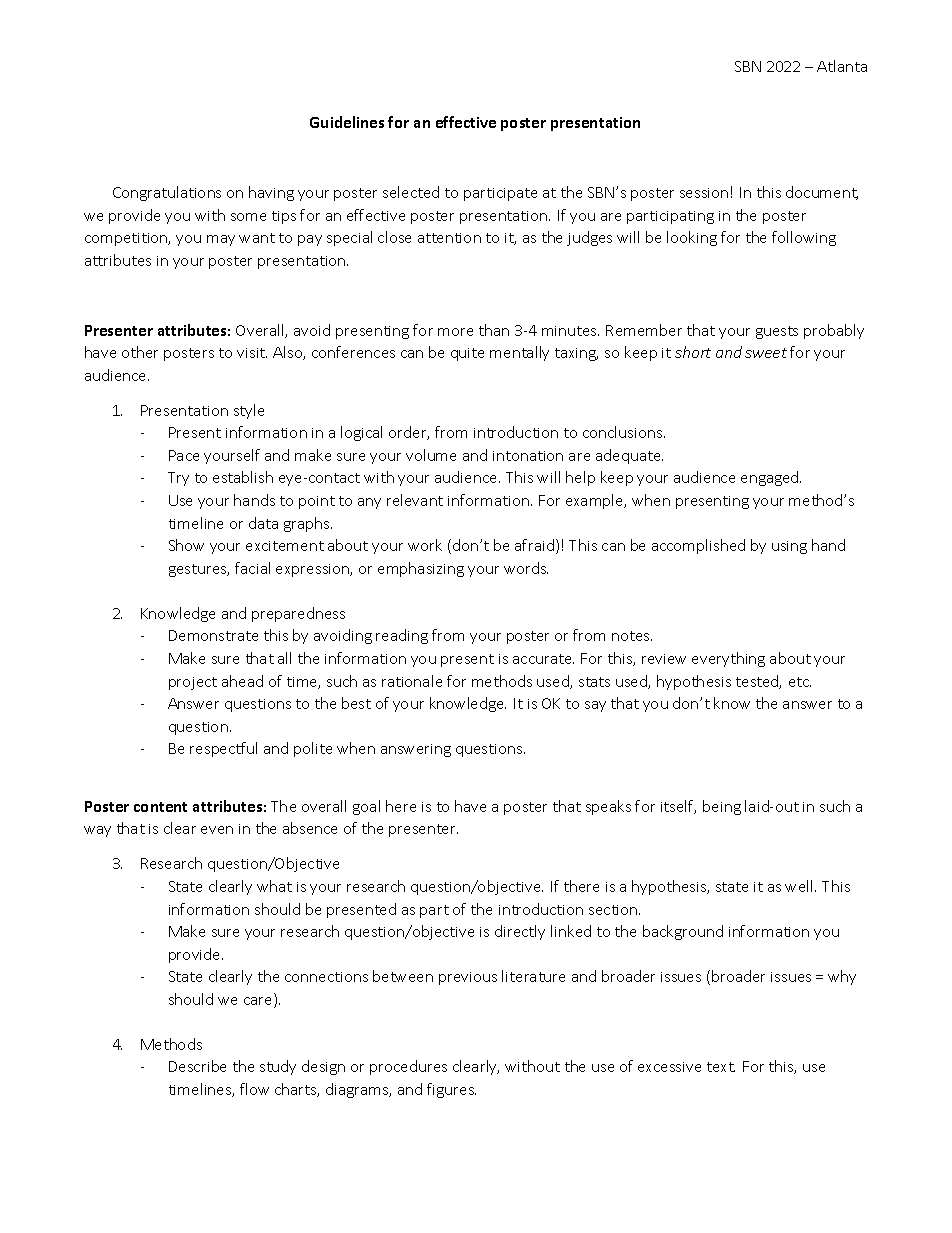 Image resolution: width=952 pixels, height=1233 pixels. I want to click on Guidelines, so click(347, 122).
